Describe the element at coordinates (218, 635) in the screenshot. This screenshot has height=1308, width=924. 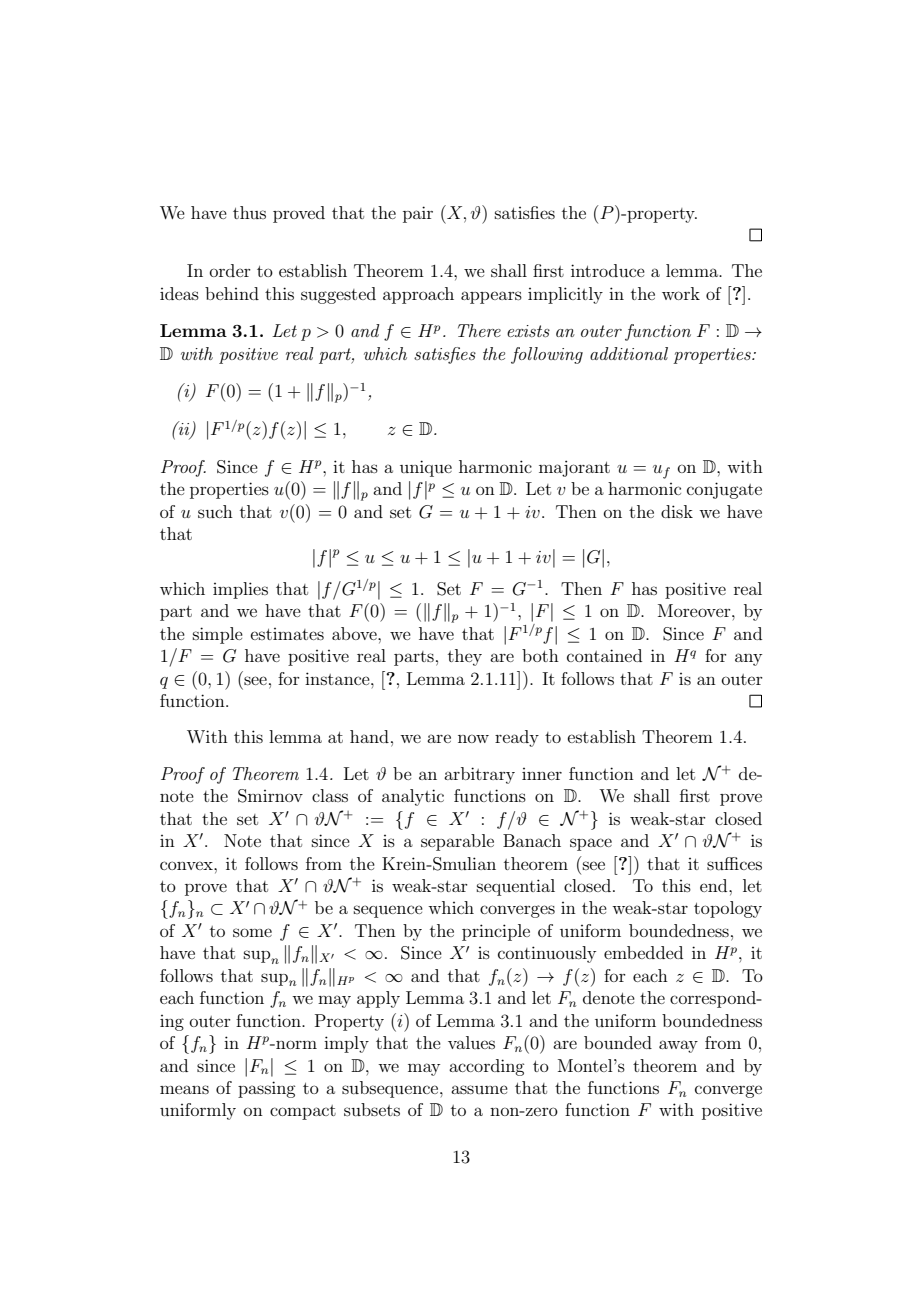
I see `simple` at that location.
